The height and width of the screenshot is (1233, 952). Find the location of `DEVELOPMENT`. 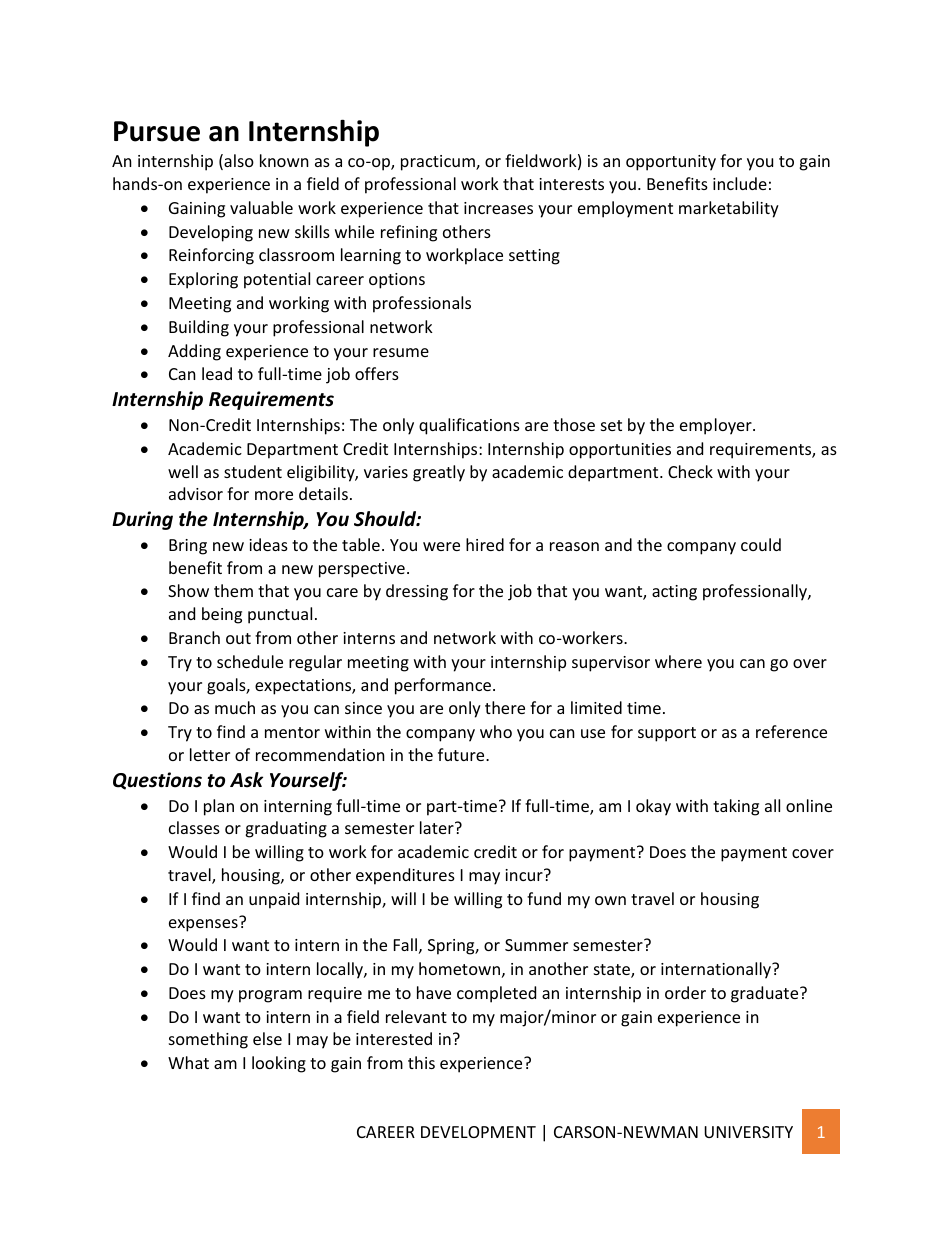

DEVELOPMENT is located at coordinates (478, 1132).
